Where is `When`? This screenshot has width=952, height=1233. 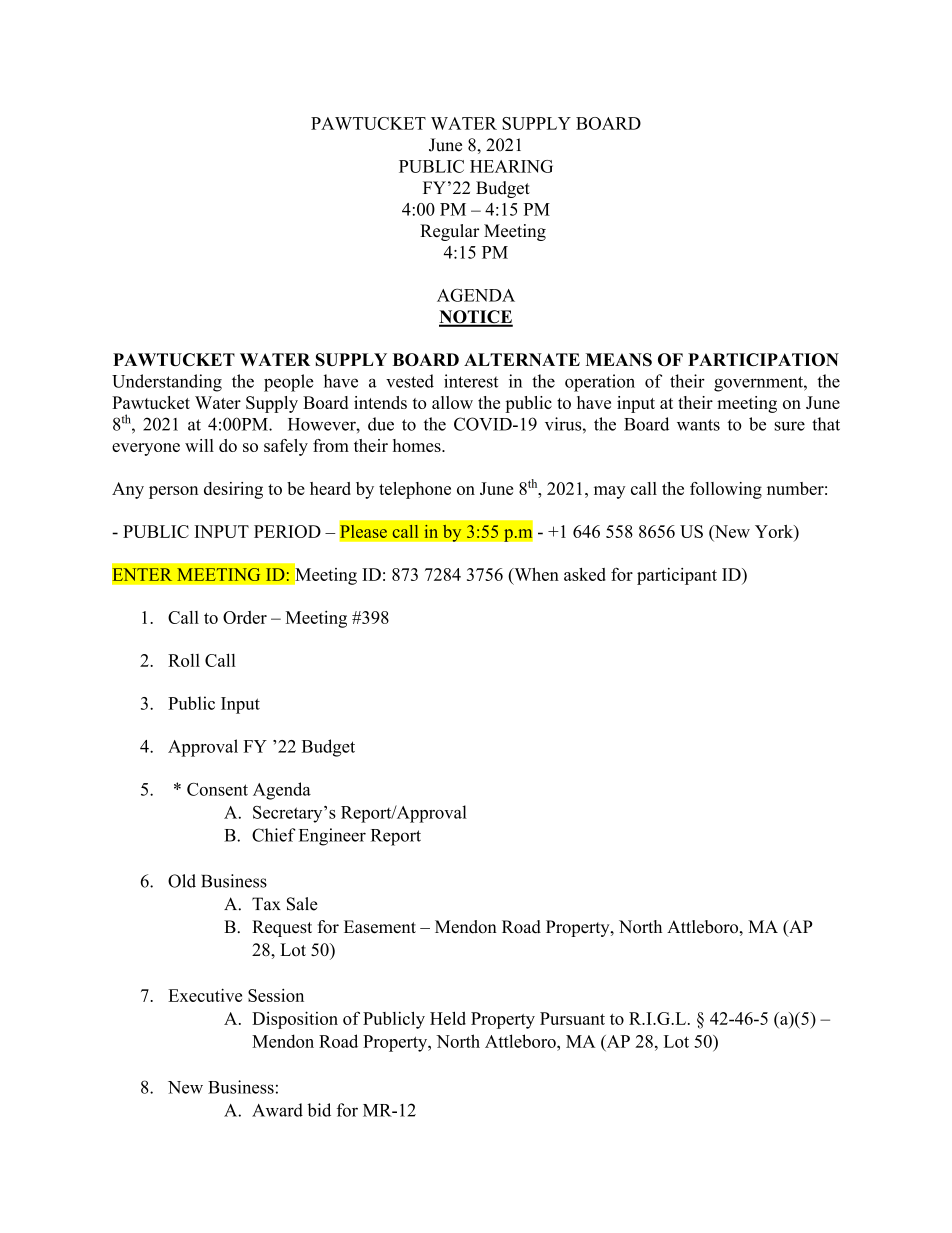
When is located at coordinates (535, 574).
